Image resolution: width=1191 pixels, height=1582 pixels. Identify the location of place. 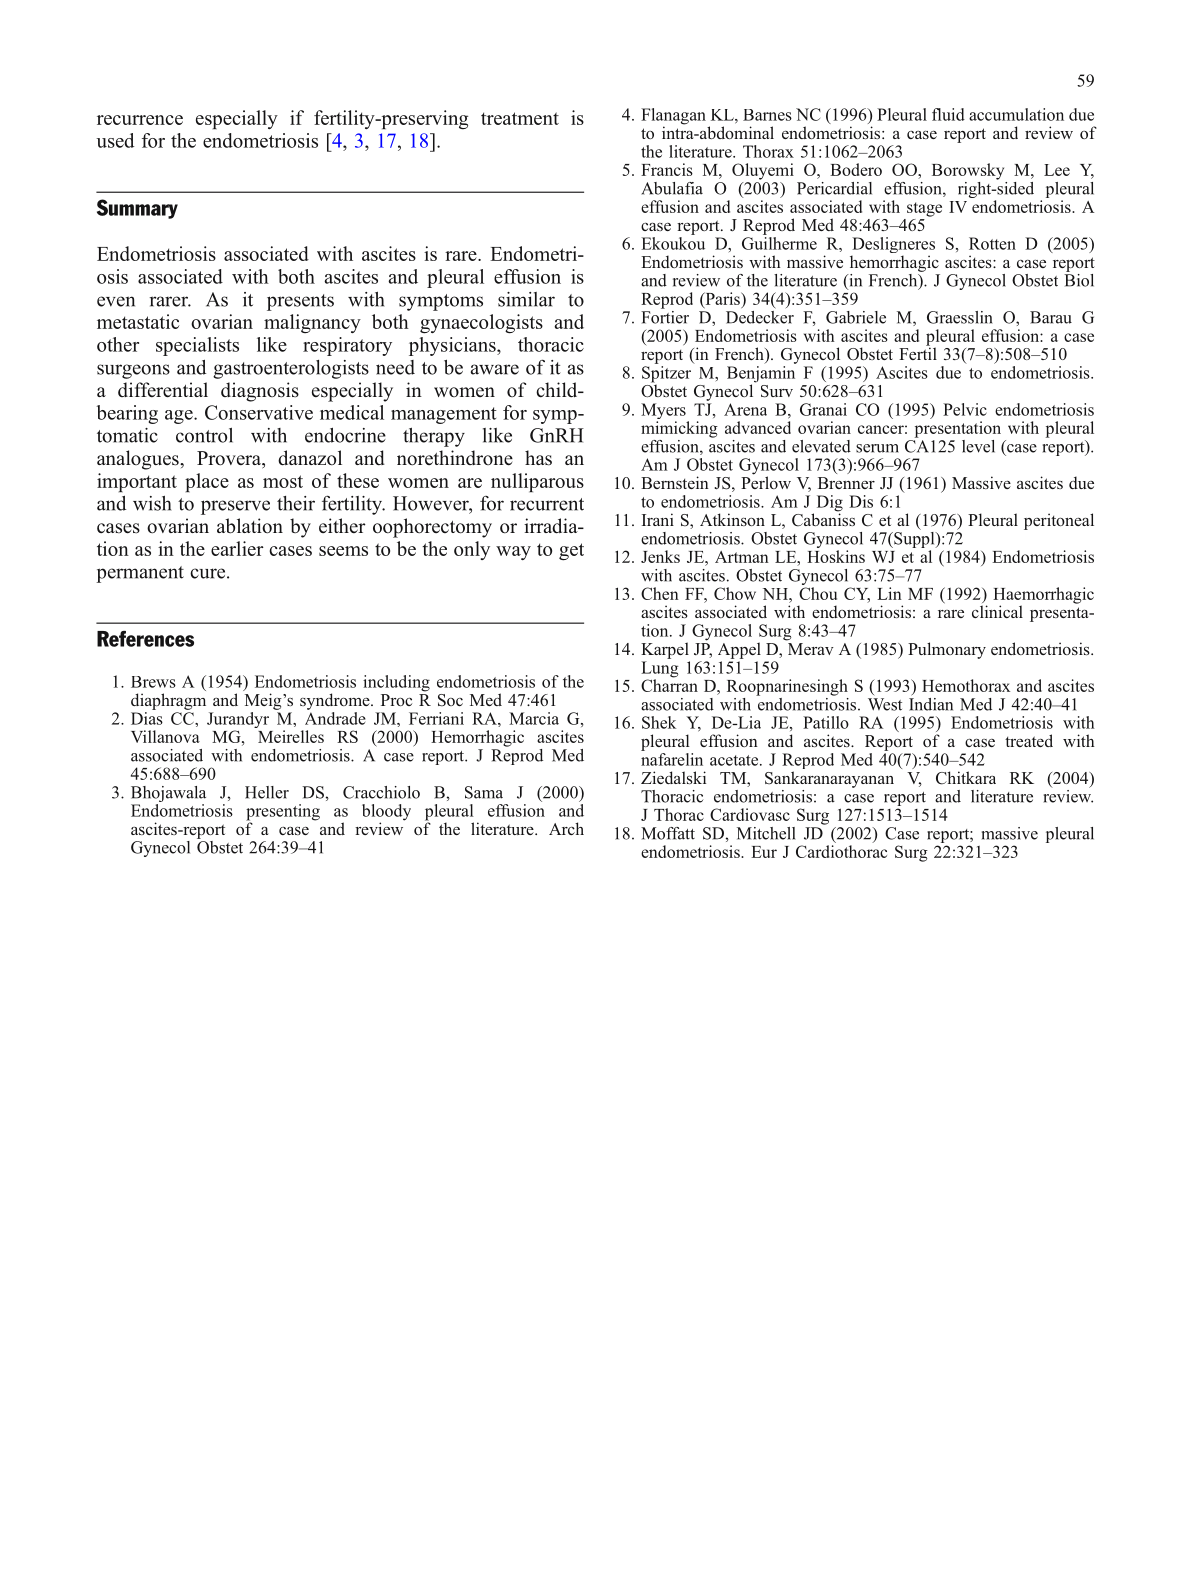
(207, 482).
